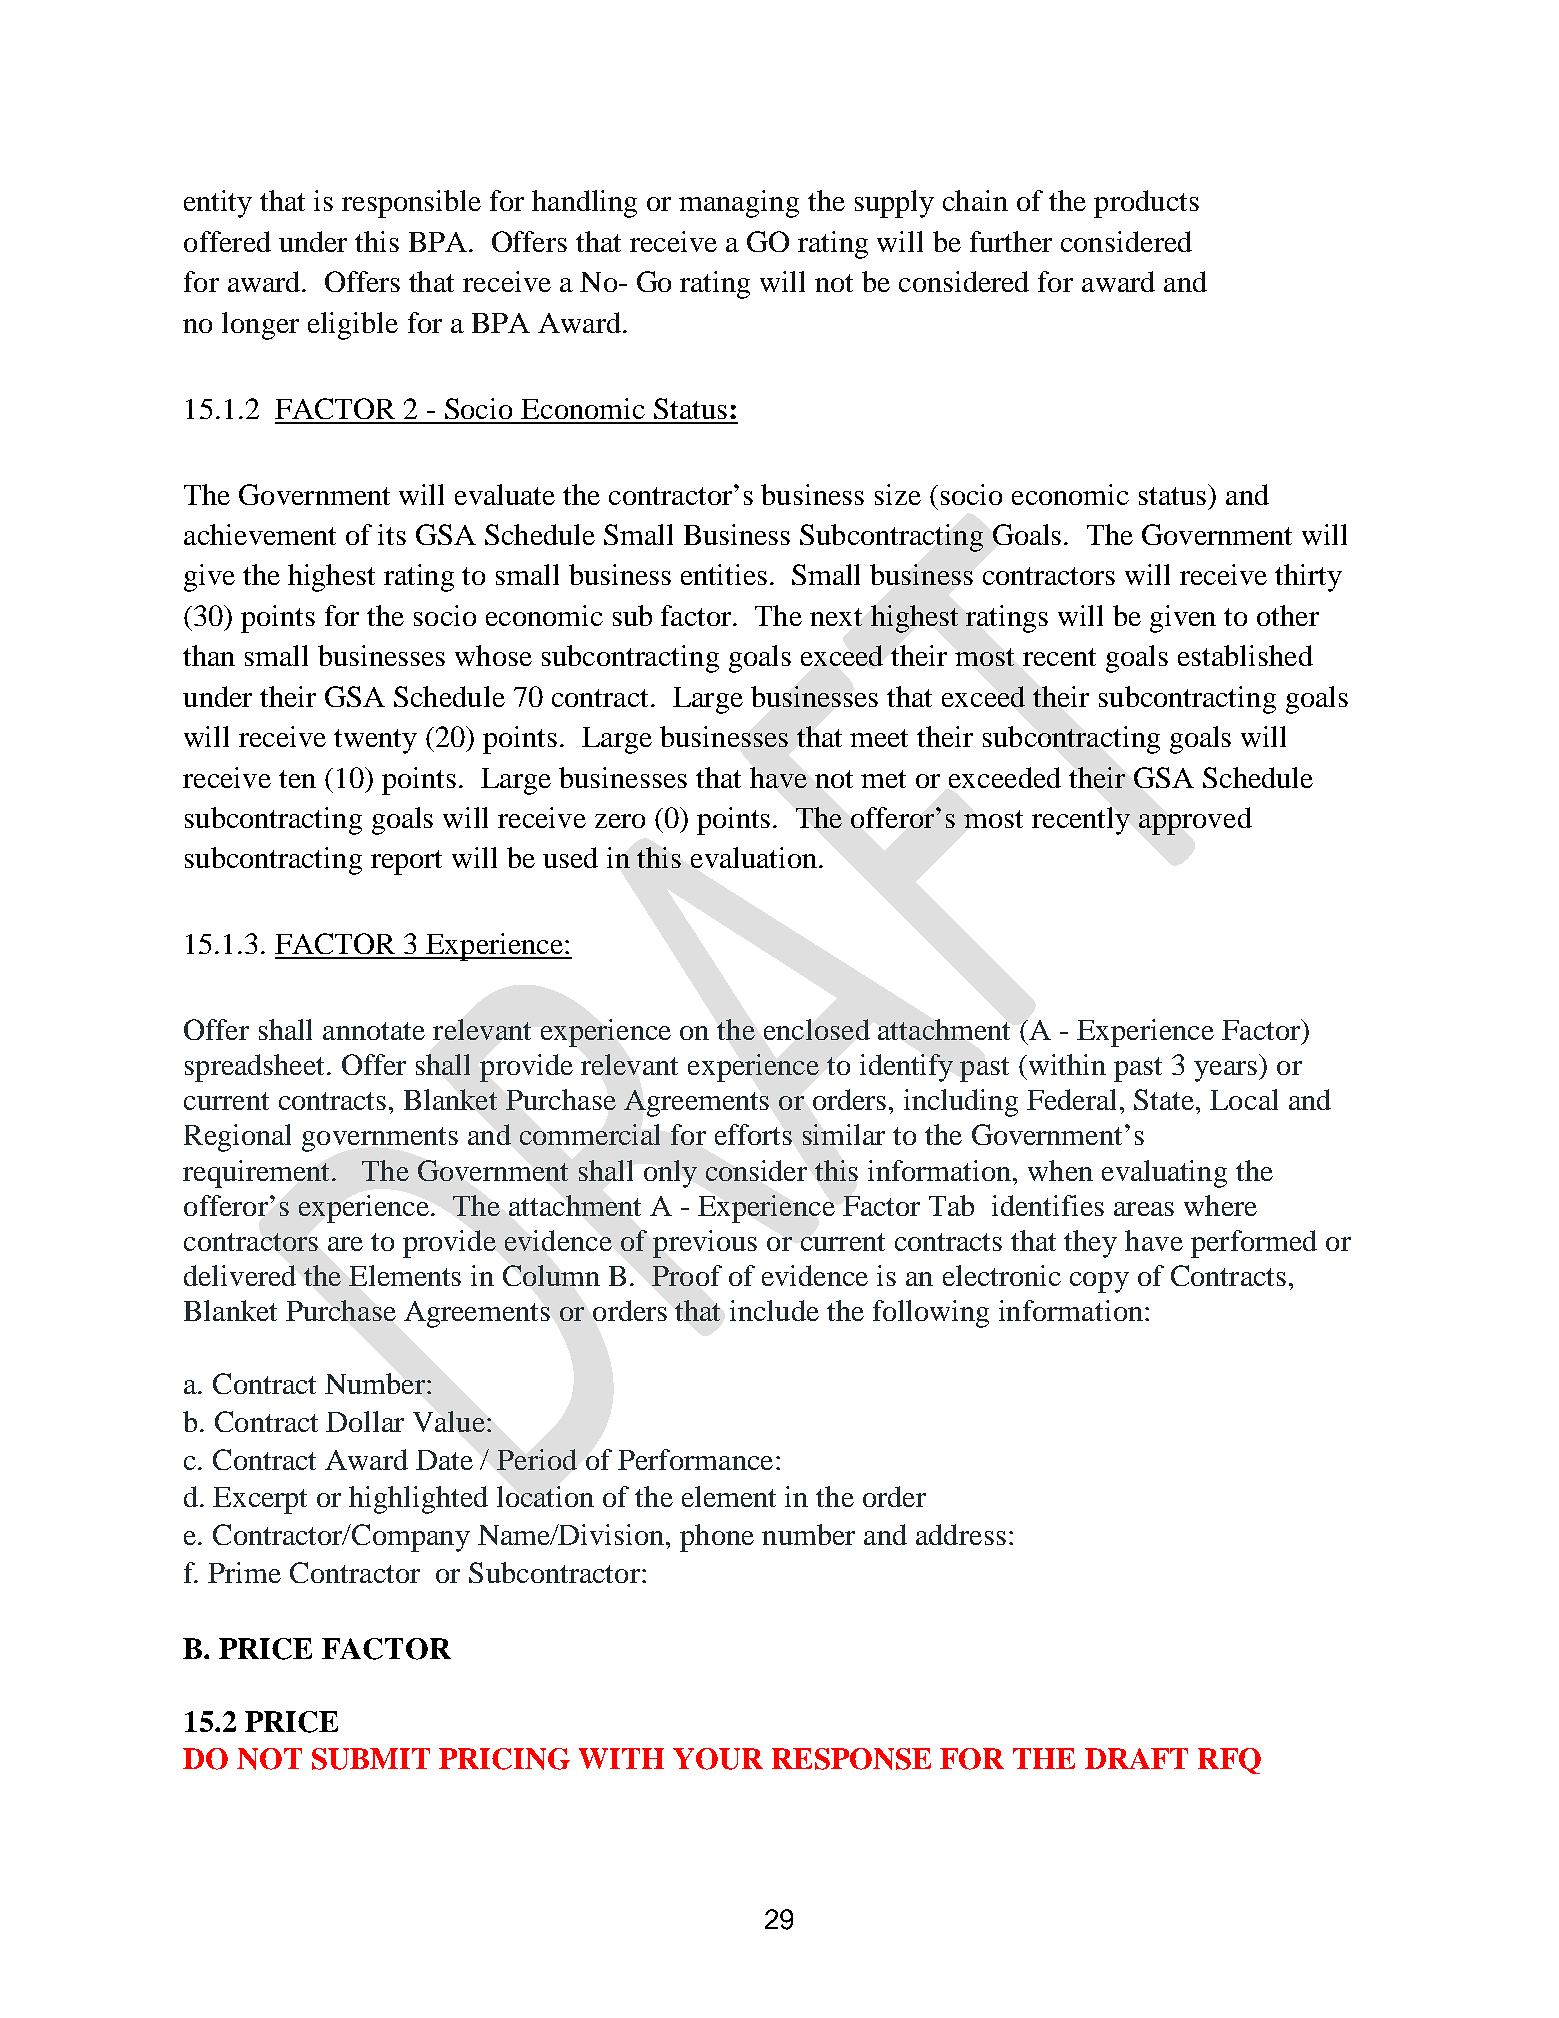  I want to click on YOUR, so click(718, 1759).
